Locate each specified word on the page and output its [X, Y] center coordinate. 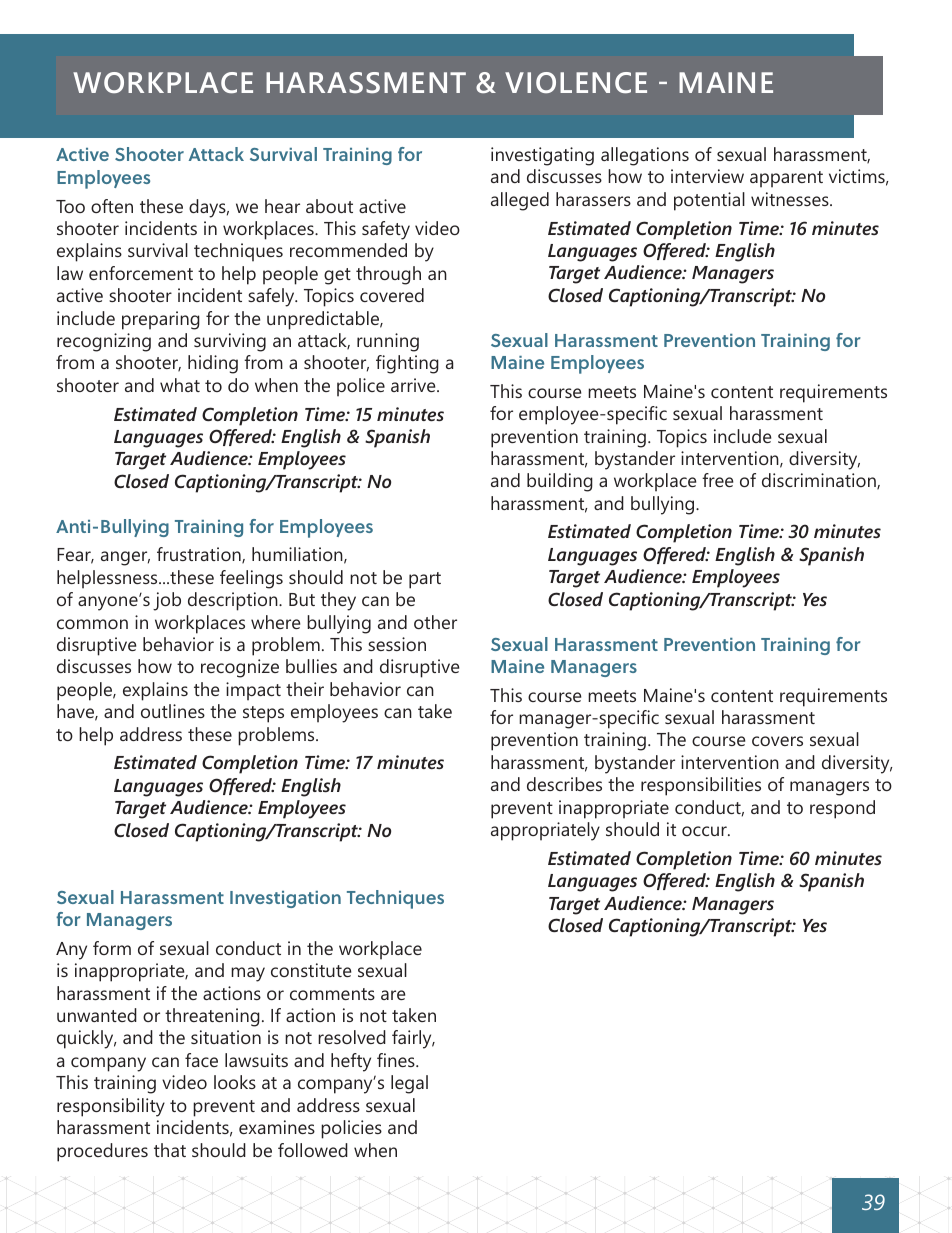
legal [409, 1084]
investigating [542, 156]
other [435, 622]
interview [707, 176]
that [170, 1150]
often [112, 206]
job [167, 601]
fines [397, 1060]
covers [777, 741]
